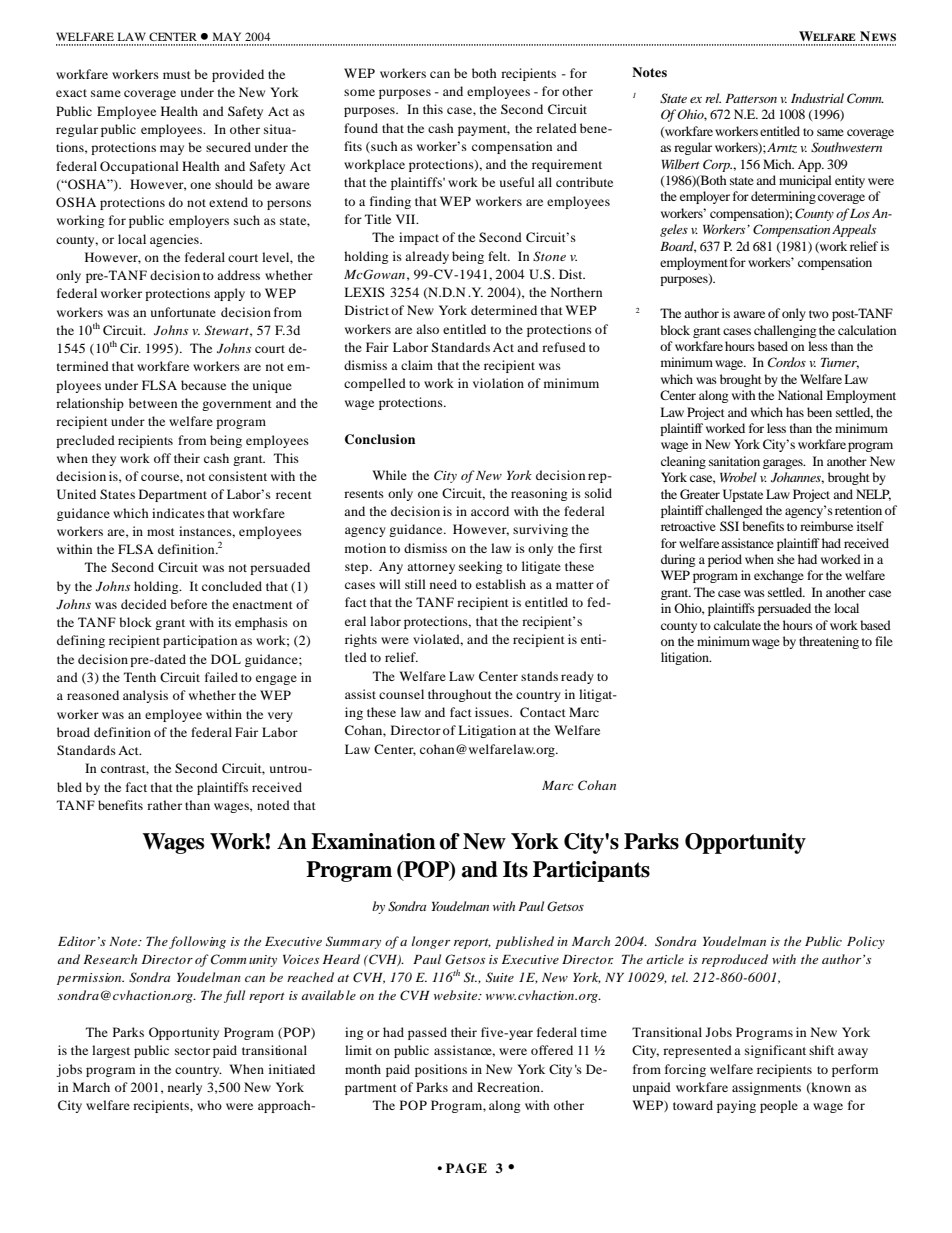 The height and width of the screenshot is (1233, 952). Describe the element at coordinates (104, 459) in the screenshot. I see `they` at that location.
